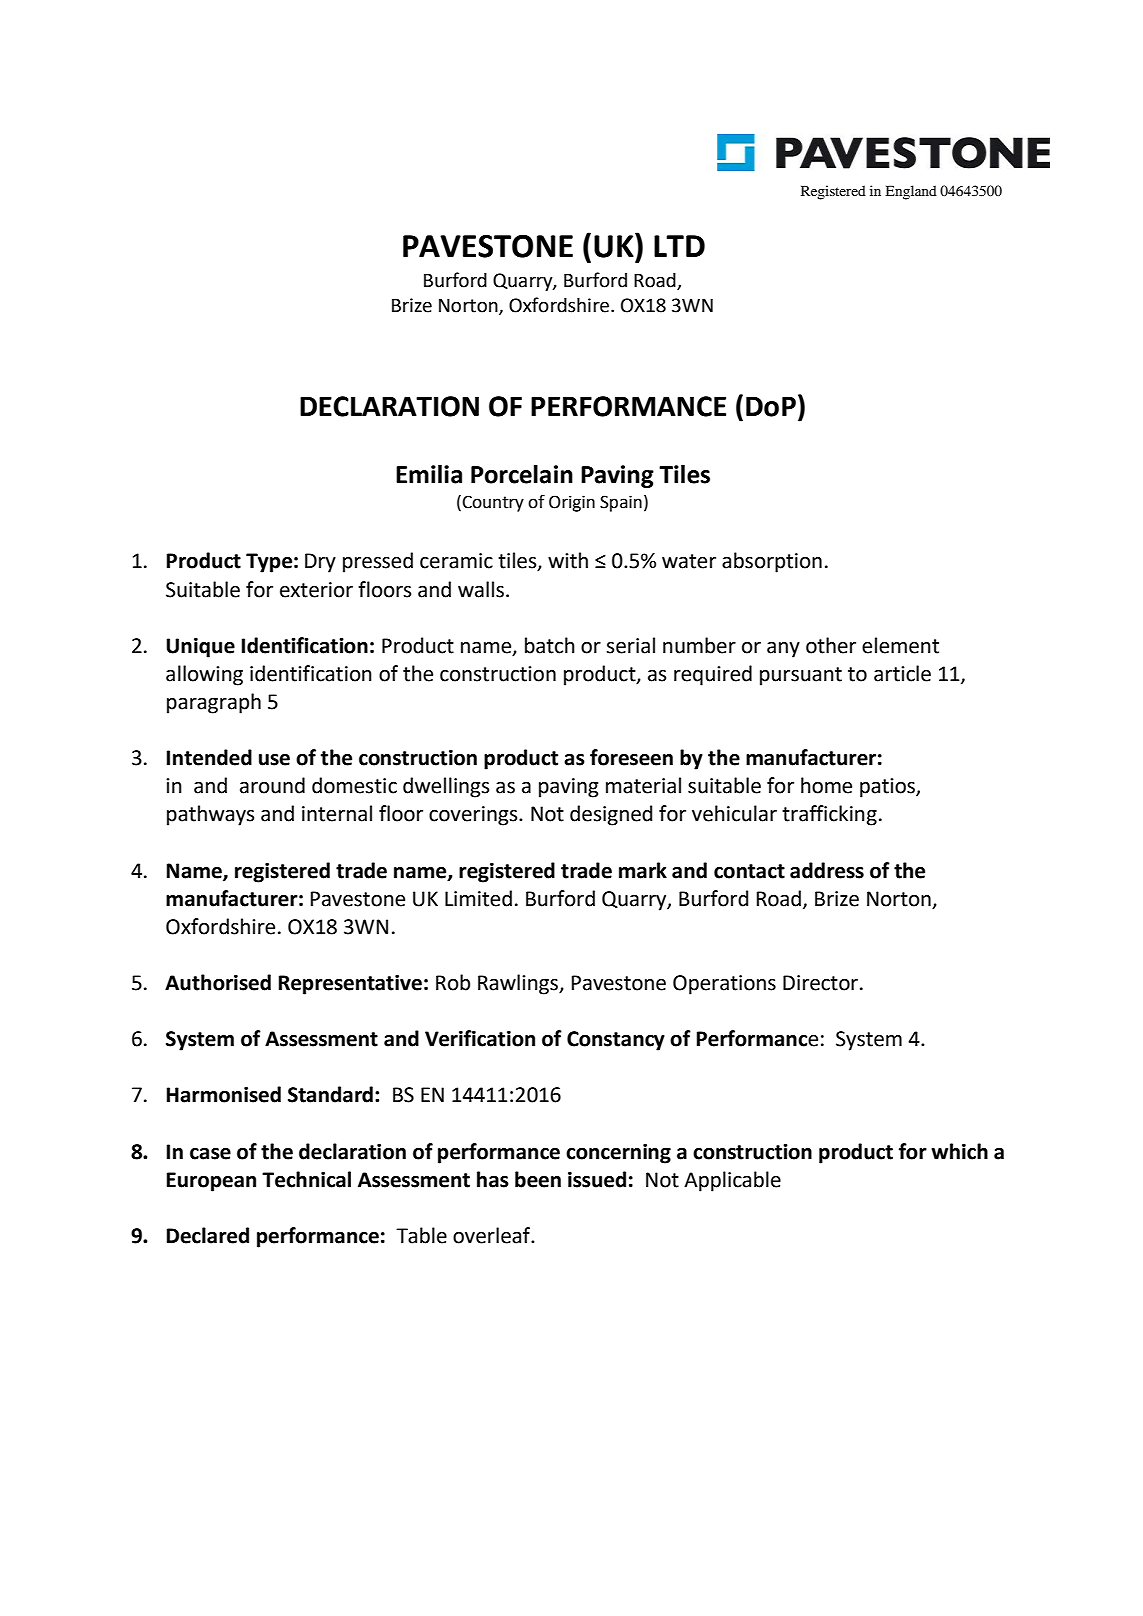 Image resolution: width=1143 pixels, height=1616 pixels. Describe the element at coordinates (568, 560) in the page. I see `with` at that location.
